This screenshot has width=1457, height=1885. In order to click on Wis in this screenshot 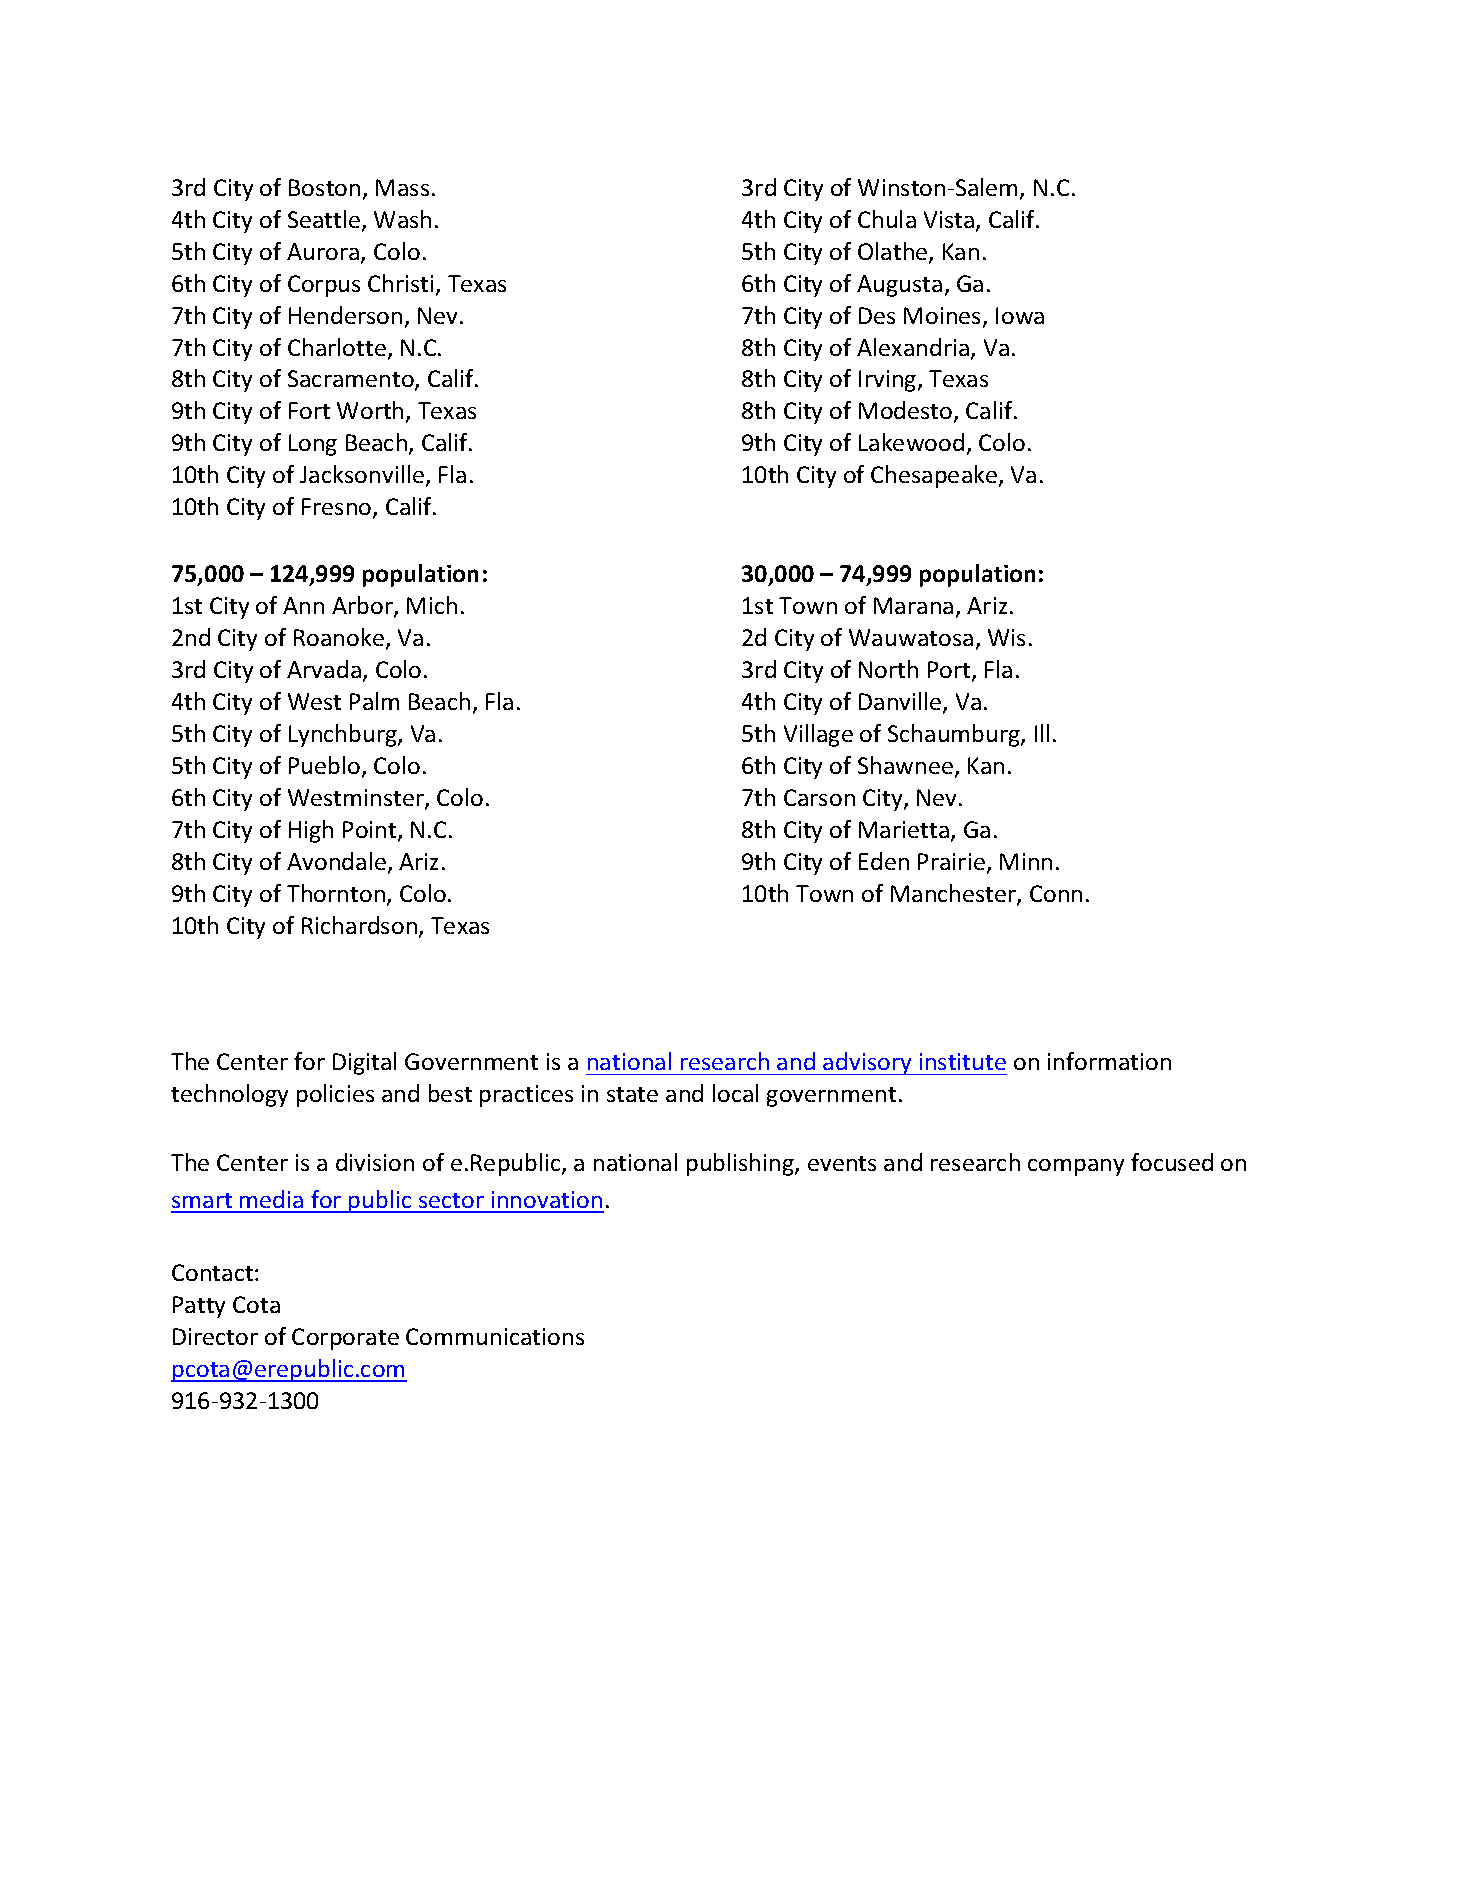, I will do `click(1006, 637)`.
